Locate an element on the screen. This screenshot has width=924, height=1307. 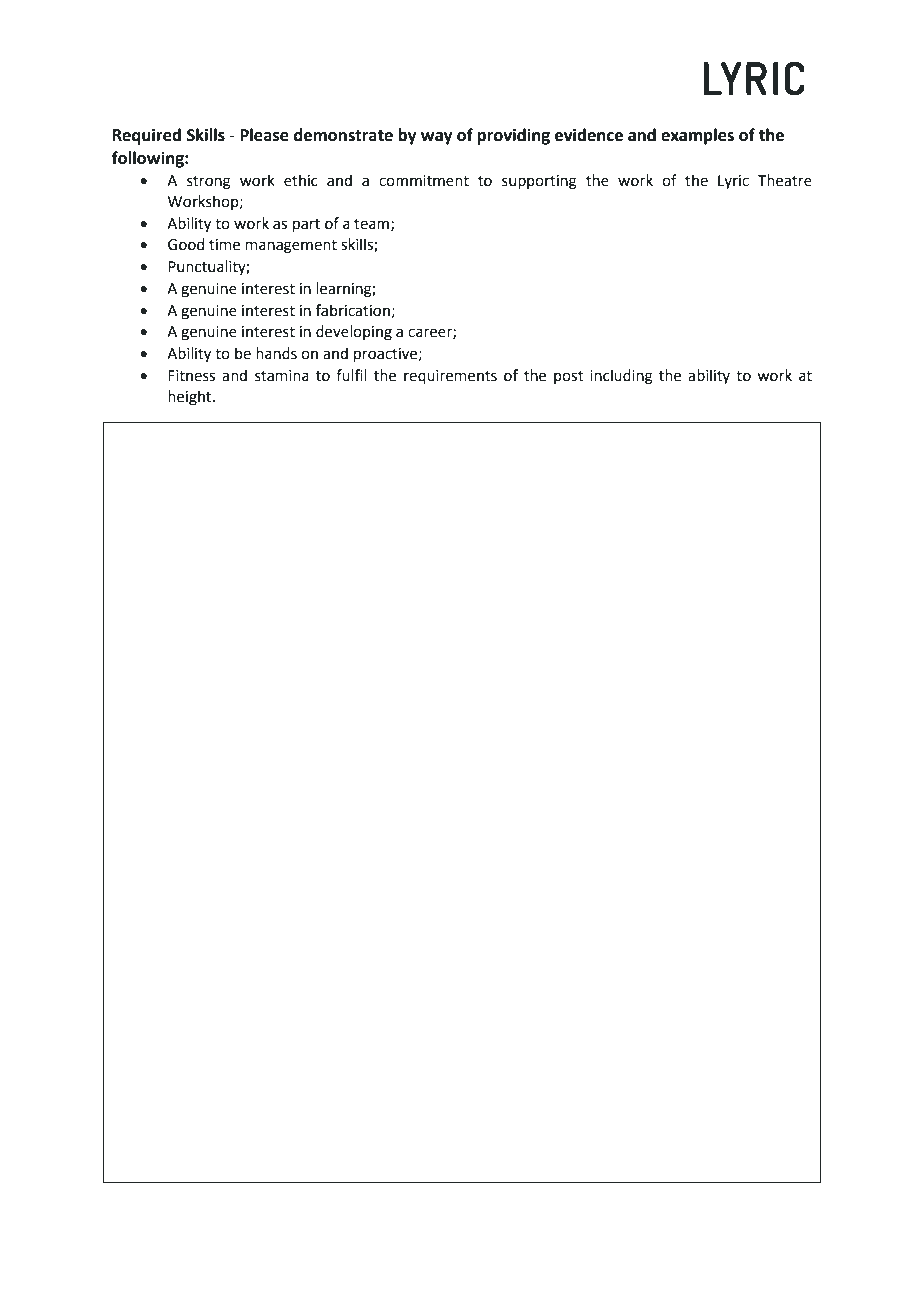
examples is located at coordinates (697, 136).
